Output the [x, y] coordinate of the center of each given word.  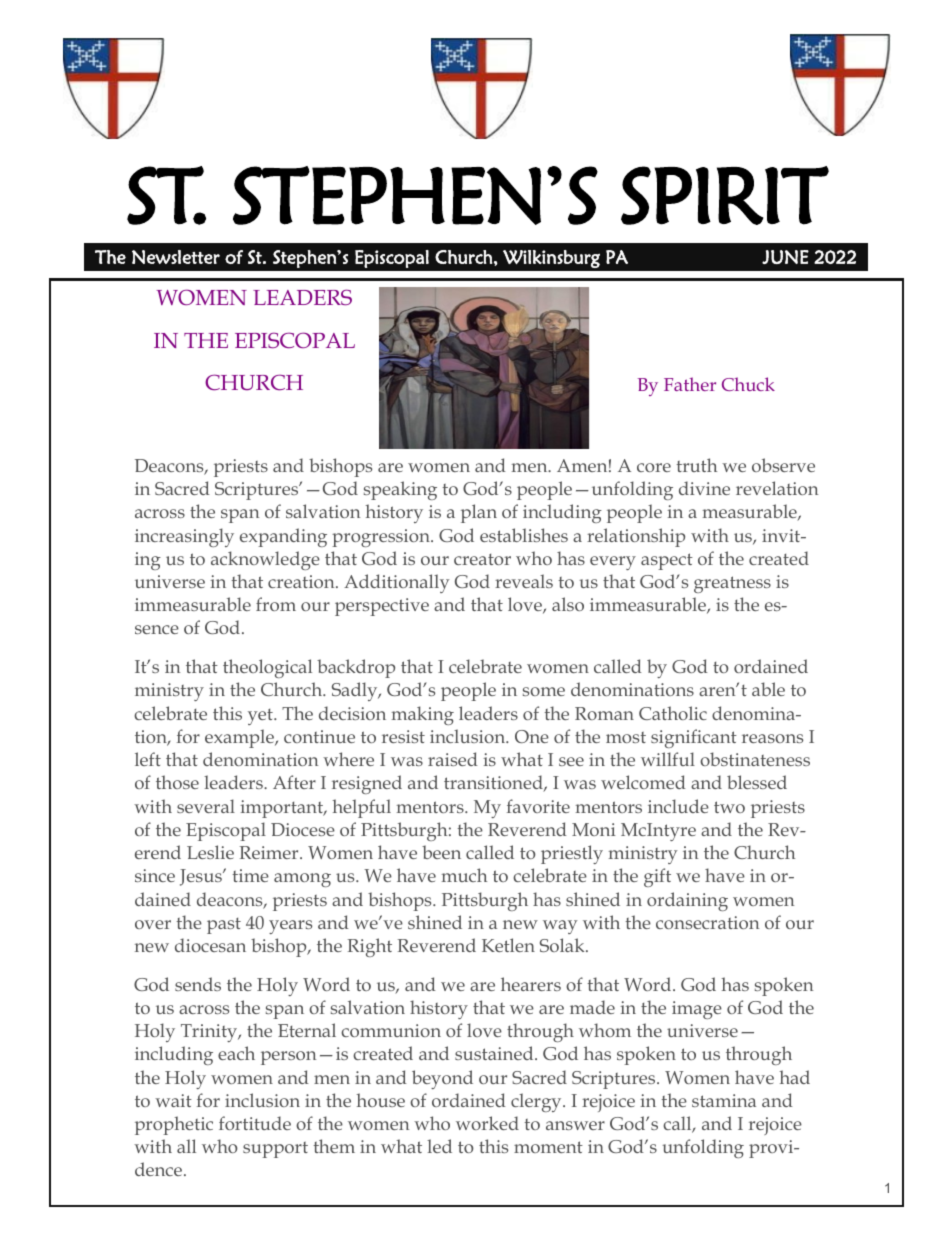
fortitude [255, 1123]
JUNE [785, 257]
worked [487, 1123]
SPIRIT [725, 195]
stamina [724, 1100]
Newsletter [176, 257]
